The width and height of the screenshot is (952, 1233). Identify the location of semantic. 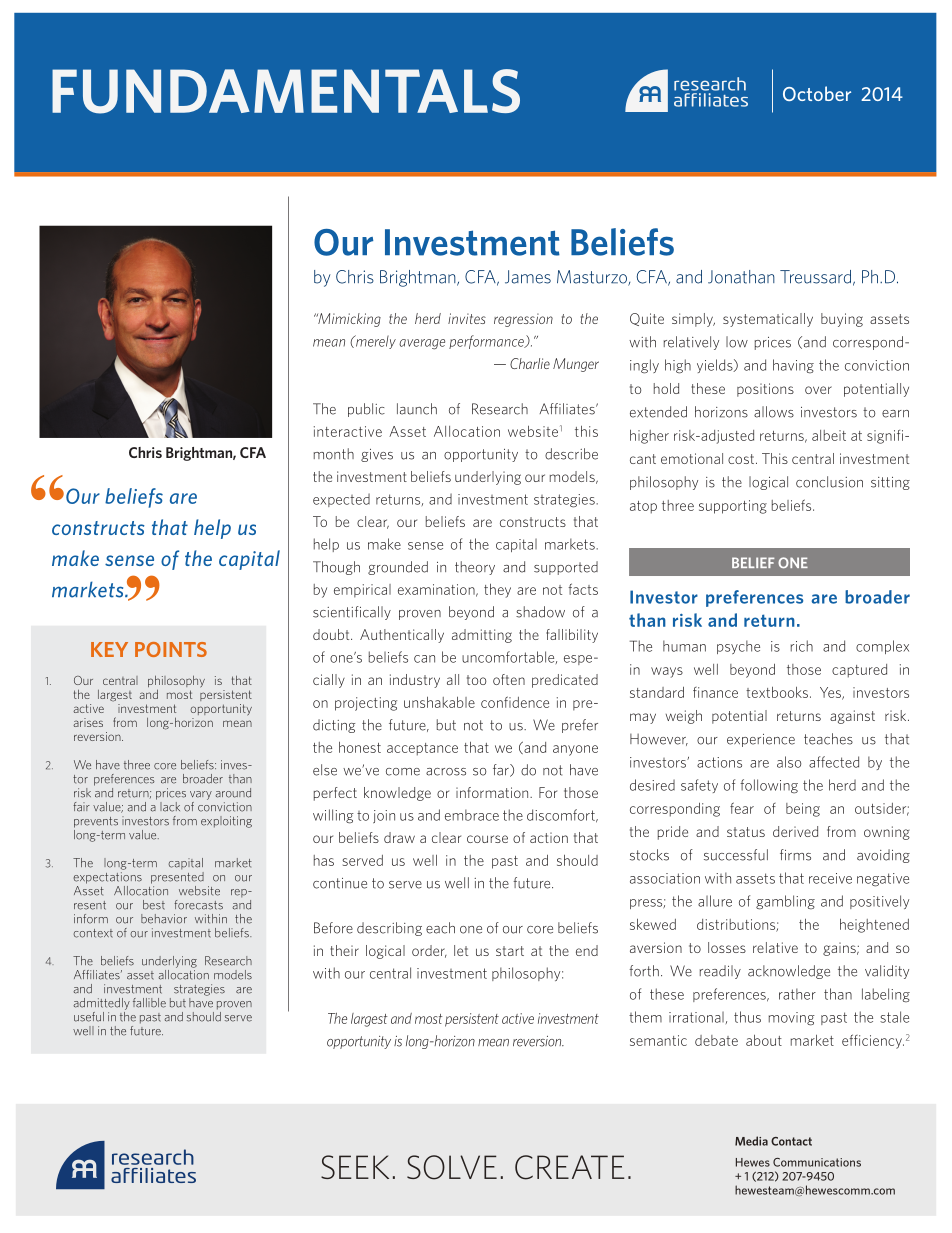
(658, 1040).
